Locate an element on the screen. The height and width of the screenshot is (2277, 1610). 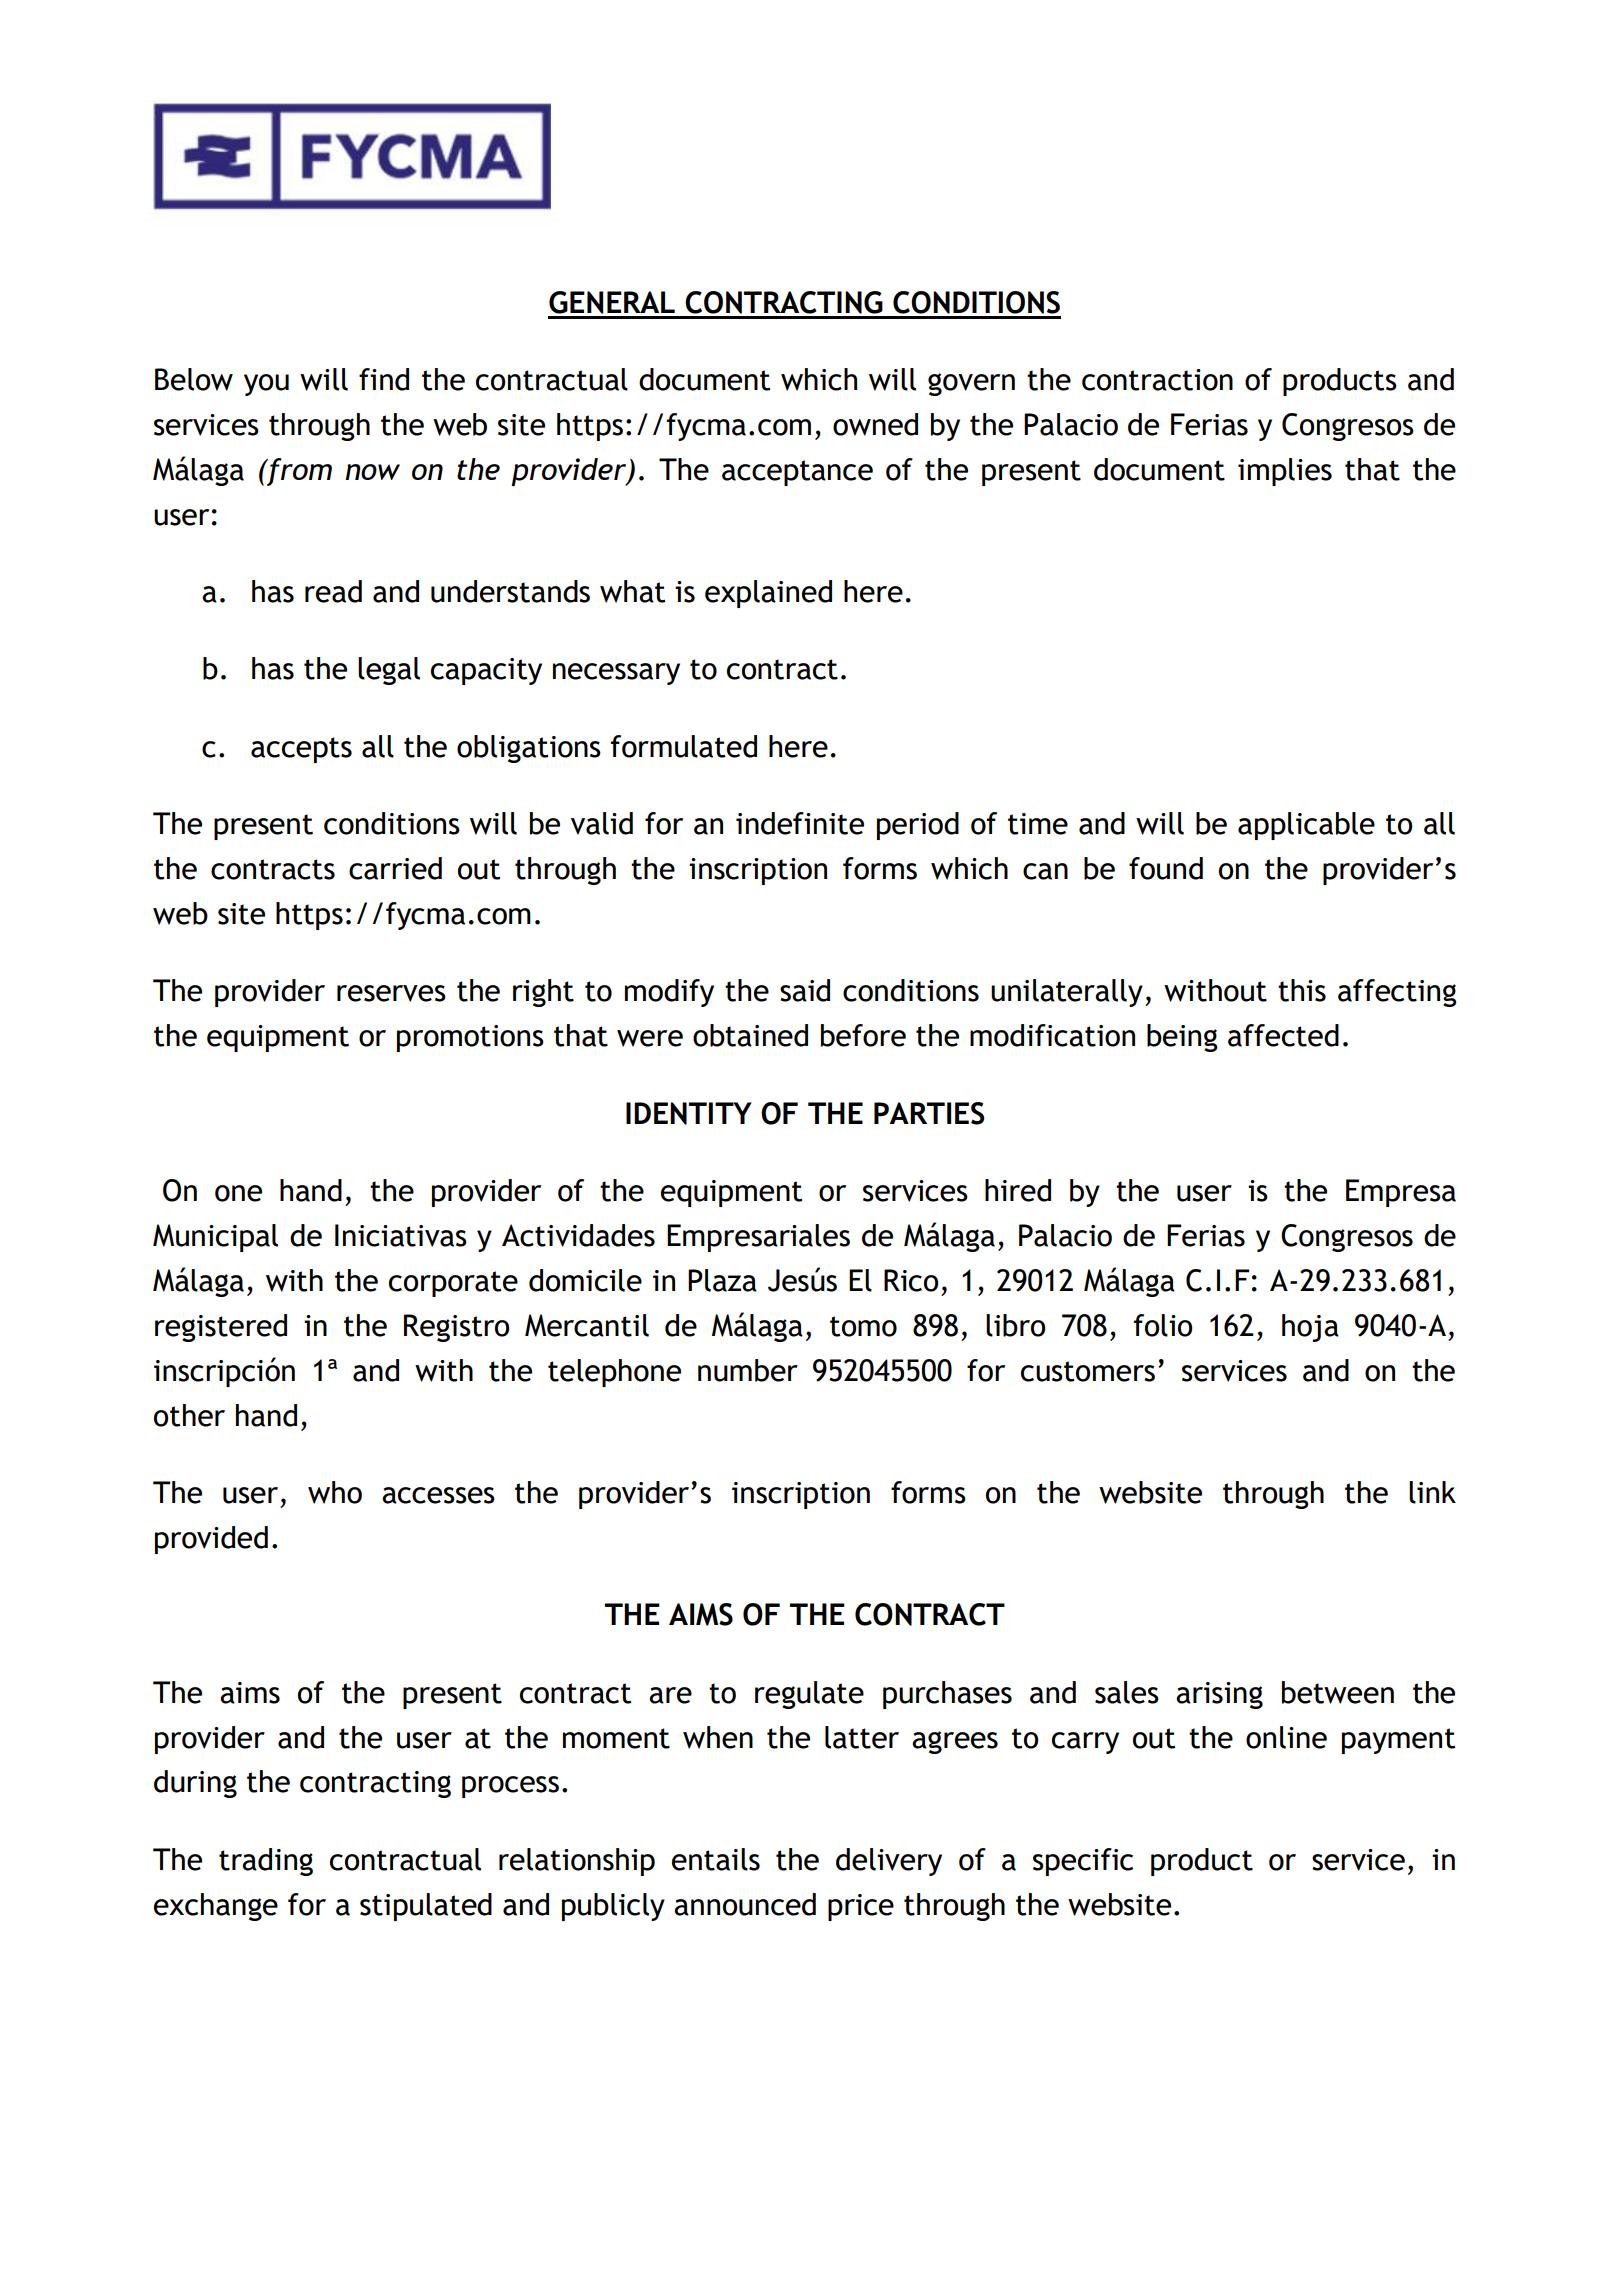
implies is located at coordinates (1285, 472).
